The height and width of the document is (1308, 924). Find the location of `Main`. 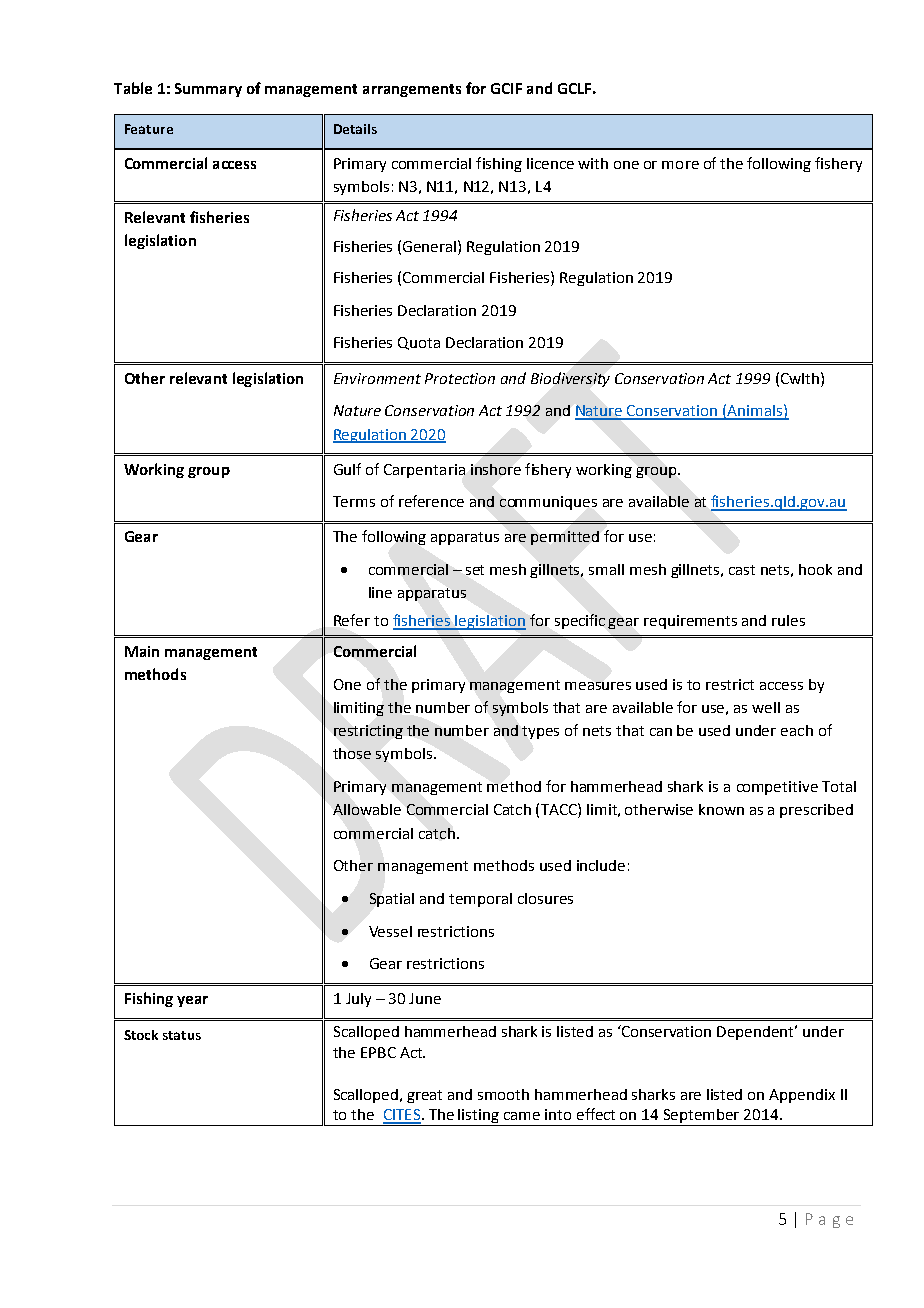

Main is located at coordinates (142, 651).
